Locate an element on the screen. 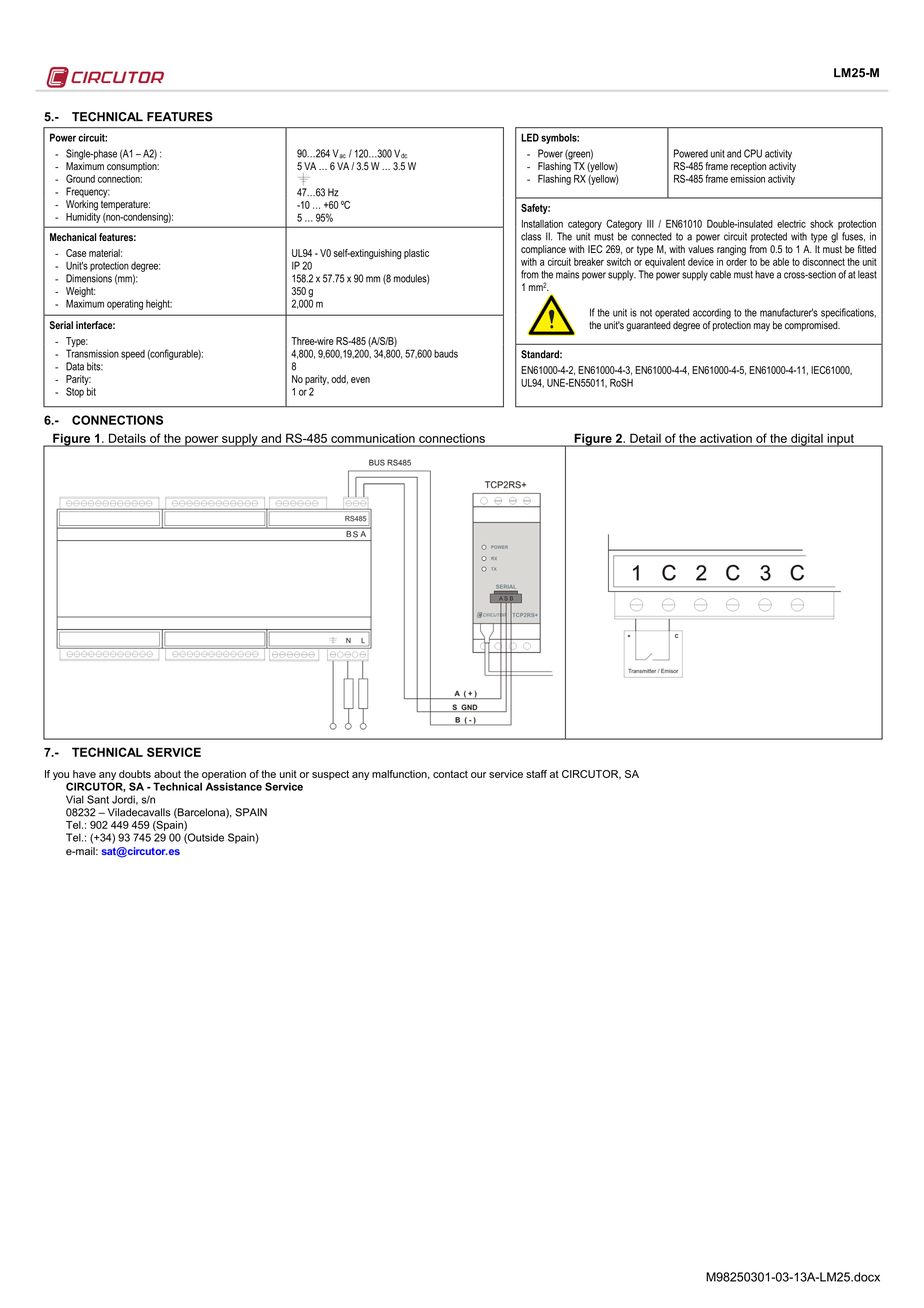 The width and height of the screenshot is (924, 1308). digital is located at coordinates (807, 440).
